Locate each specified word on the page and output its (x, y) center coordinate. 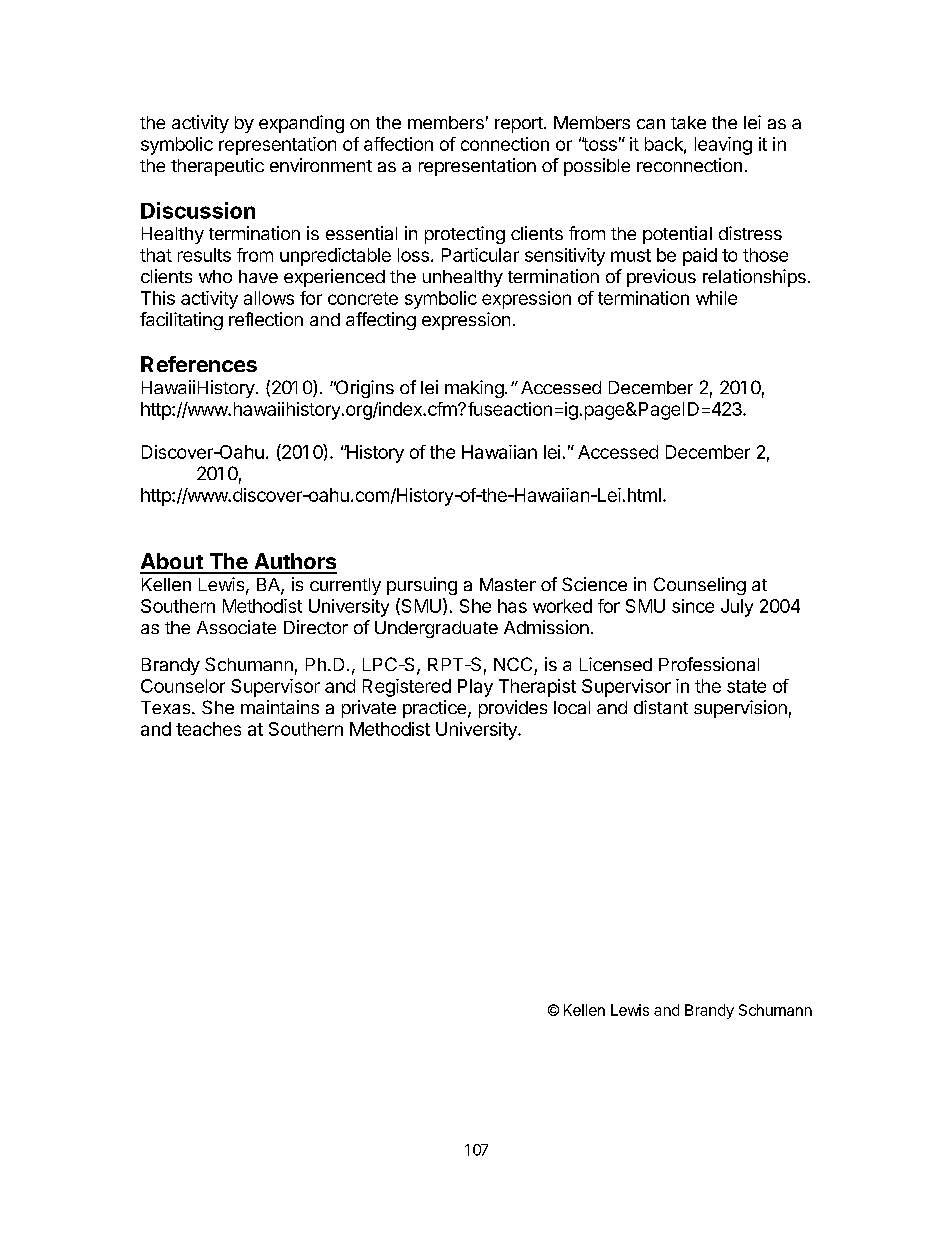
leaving (723, 146)
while (716, 298)
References (199, 364)
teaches (208, 729)
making (475, 389)
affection (398, 144)
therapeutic (217, 167)
